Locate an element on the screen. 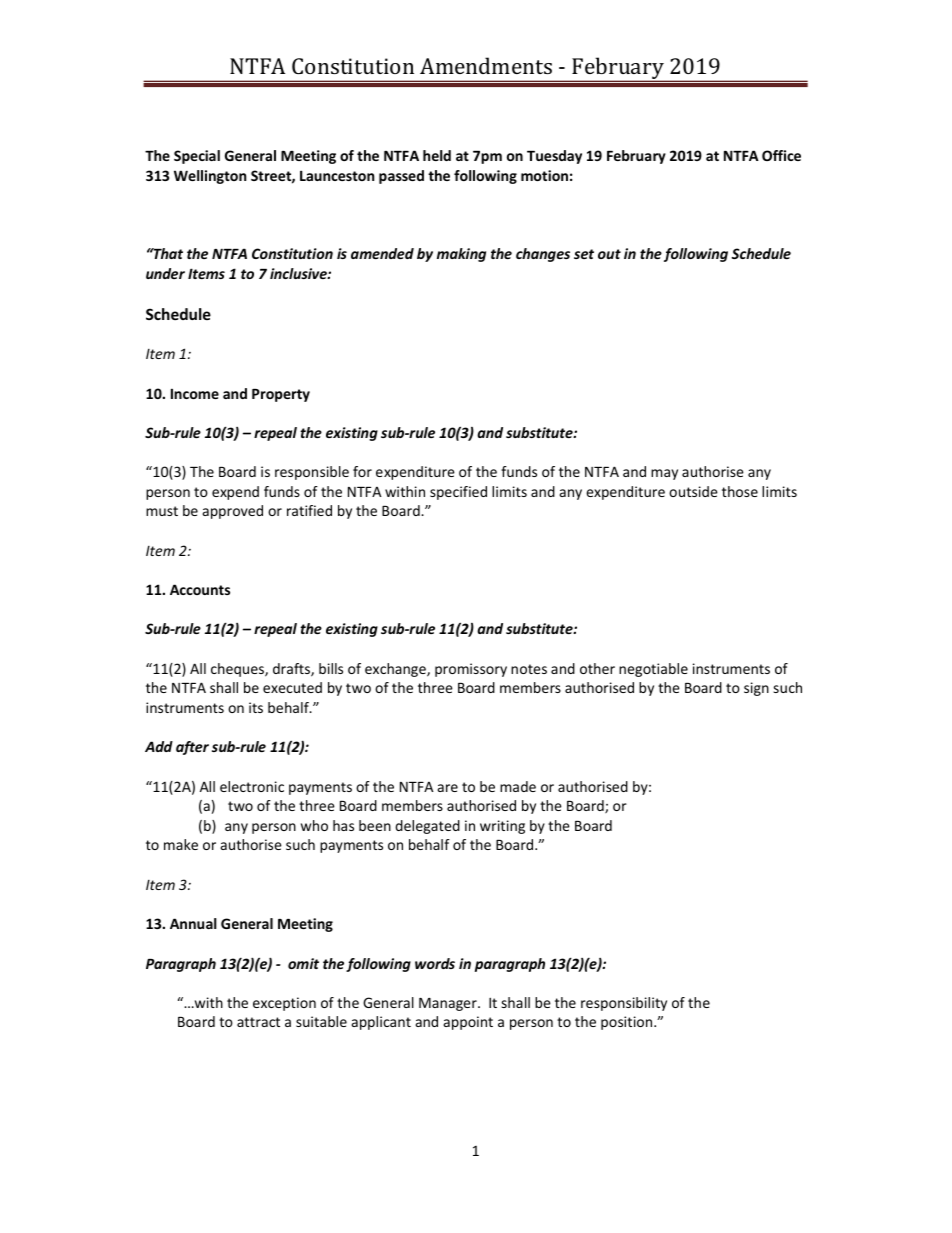  electronic is located at coordinates (252, 786).
